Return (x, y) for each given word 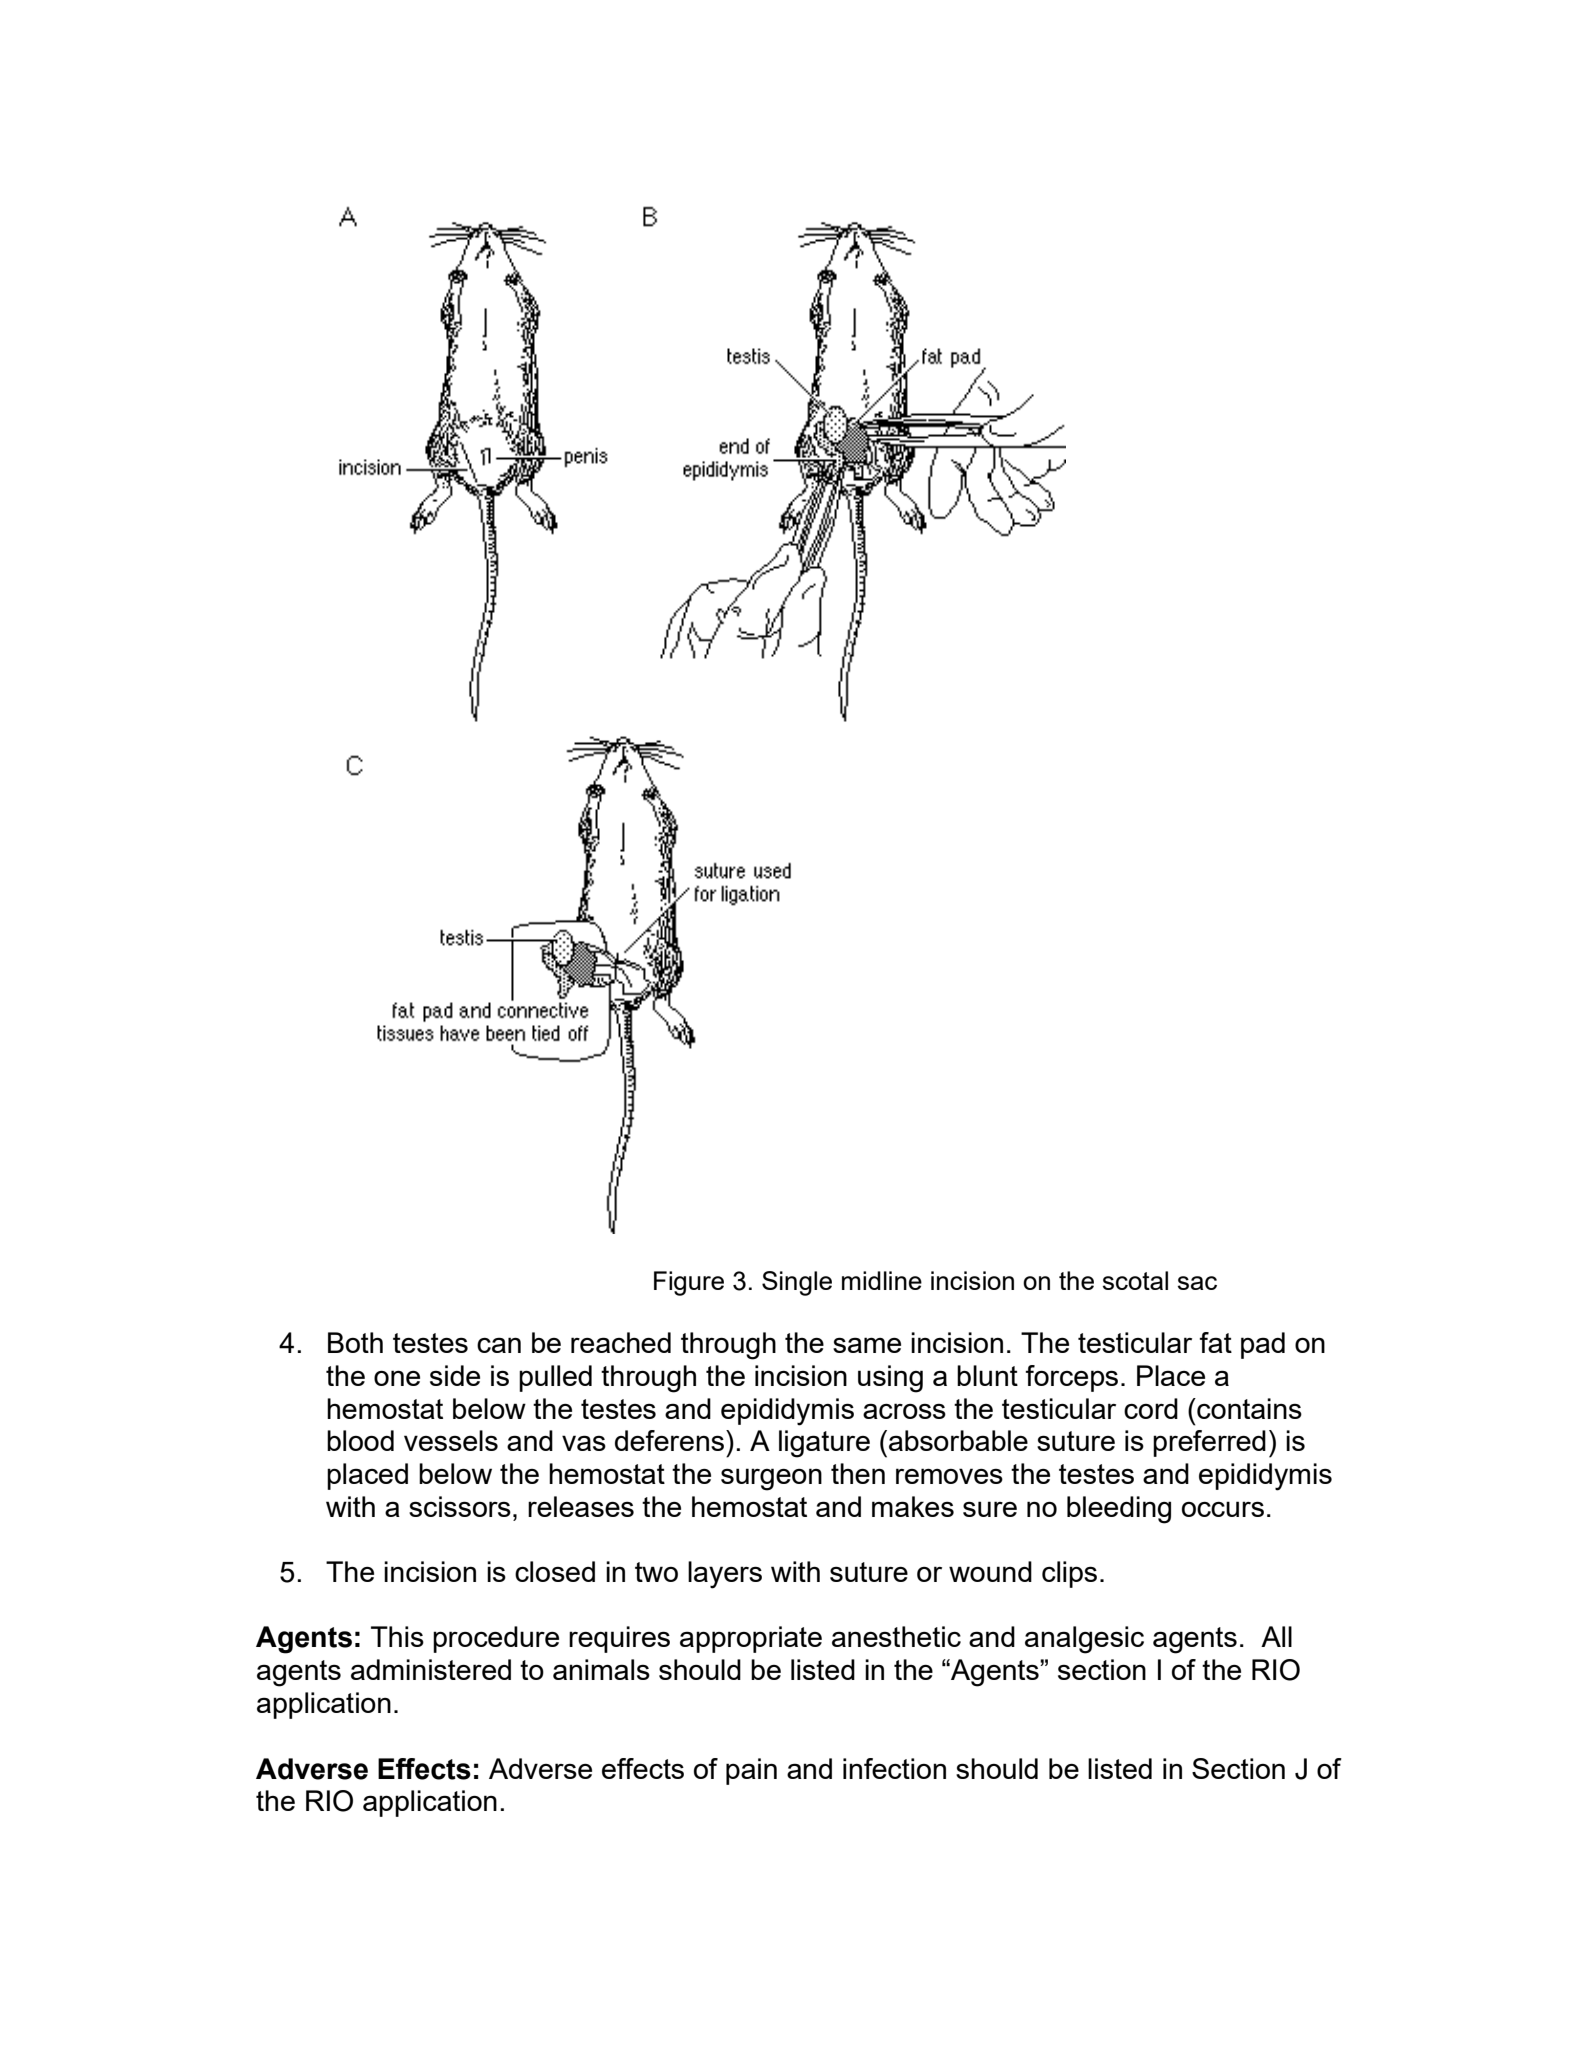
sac (1197, 1283)
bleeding (1119, 1510)
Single (797, 1283)
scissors (460, 1506)
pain (751, 1771)
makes (913, 1506)
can (499, 1345)
